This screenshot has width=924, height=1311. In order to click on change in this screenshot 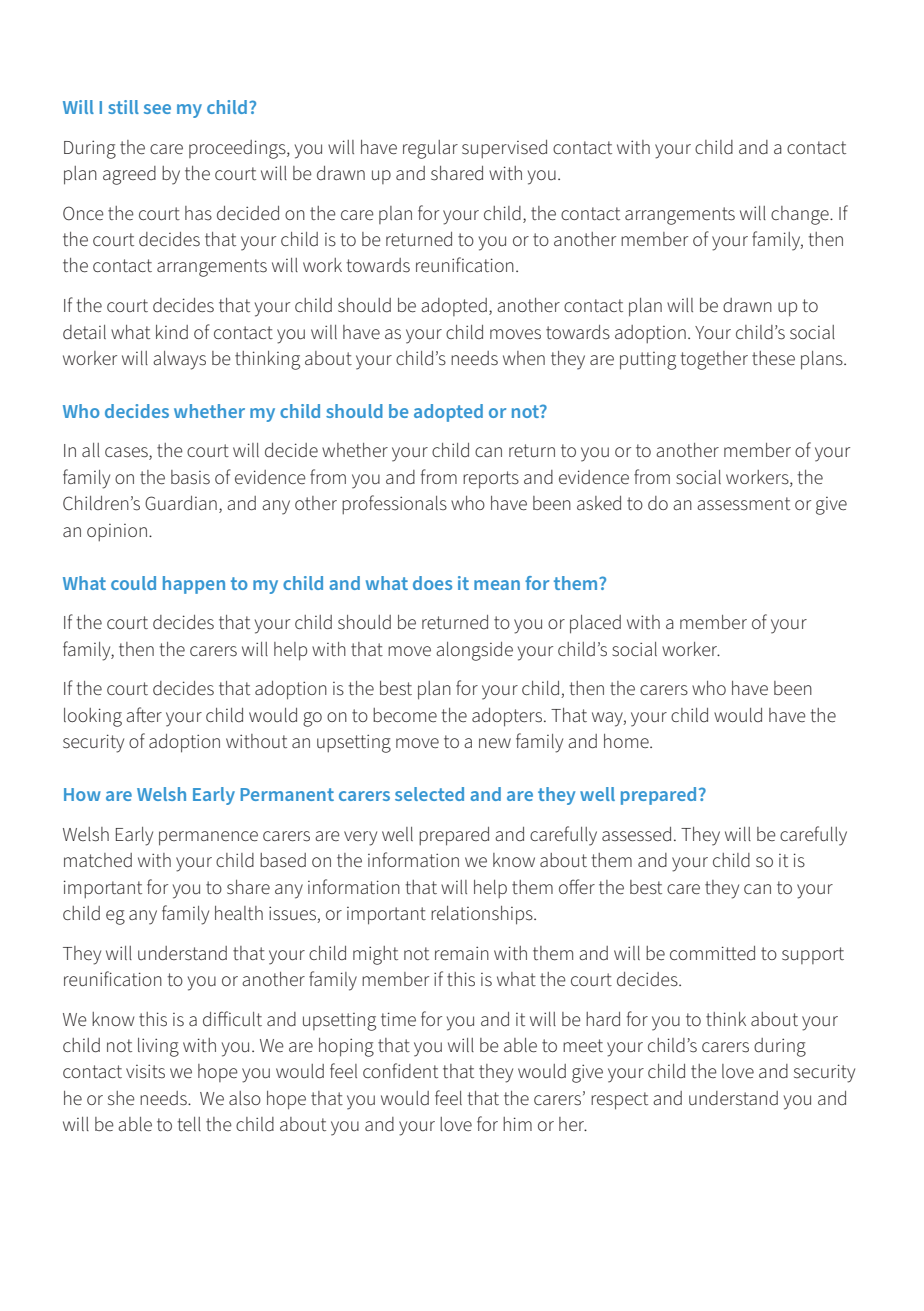, I will do `click(801, 215)`.
